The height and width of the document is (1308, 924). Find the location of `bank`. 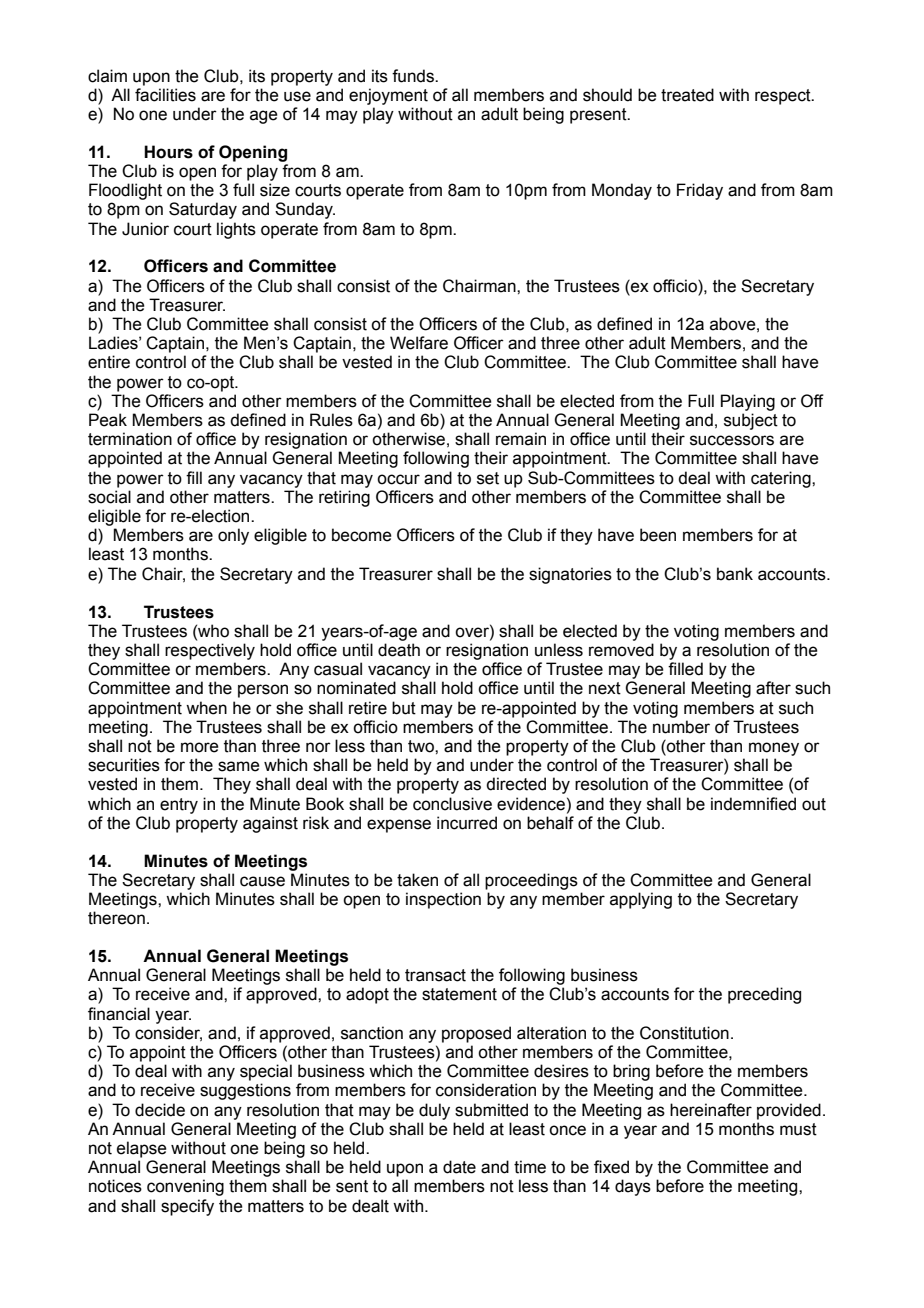

bank is located at coordinates (735, 574).
